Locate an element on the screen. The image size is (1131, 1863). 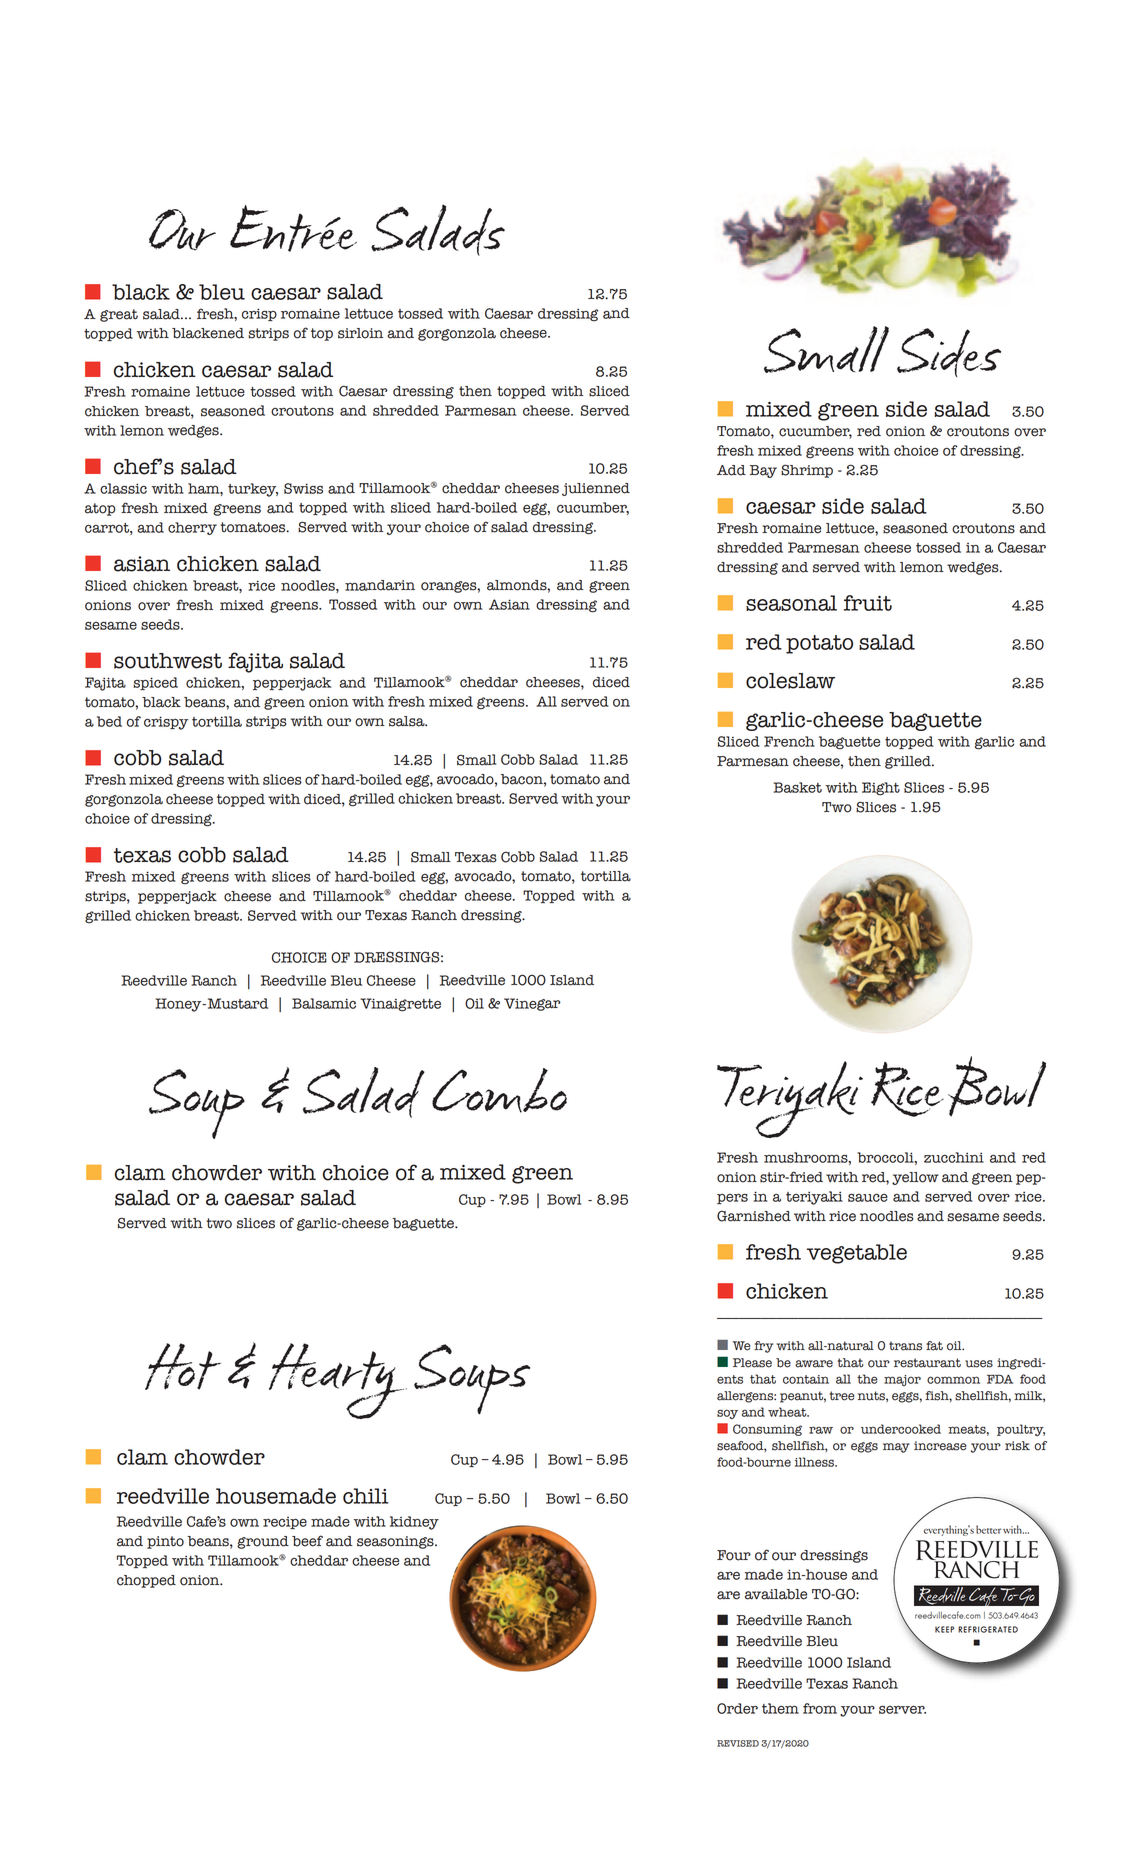
Order is located at coordinates (737, 1708).
